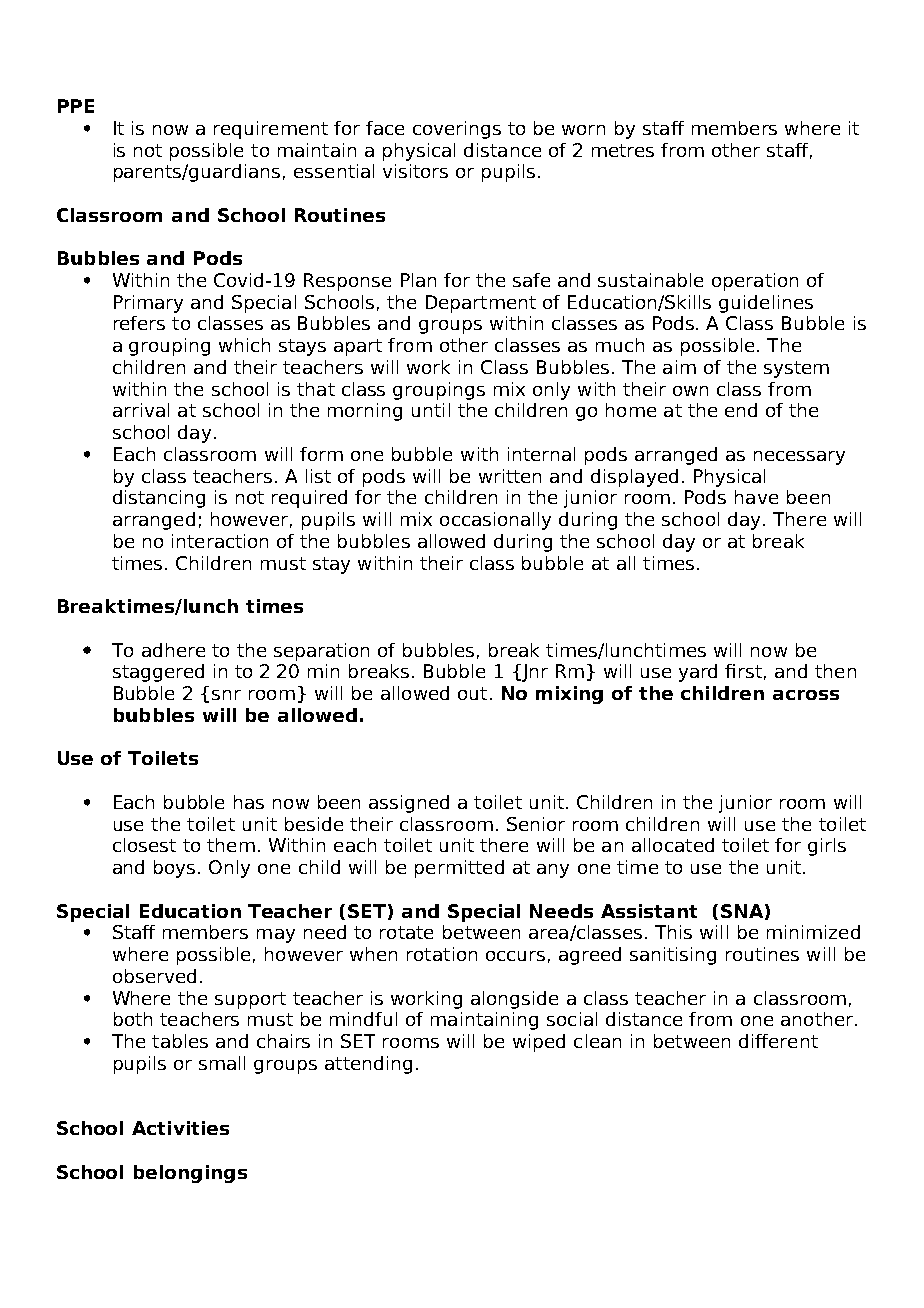 This screenshot has width=924, height=1308. Describe the element at coordinates (431, 410) in the screenshot. I see `until` at that location.
